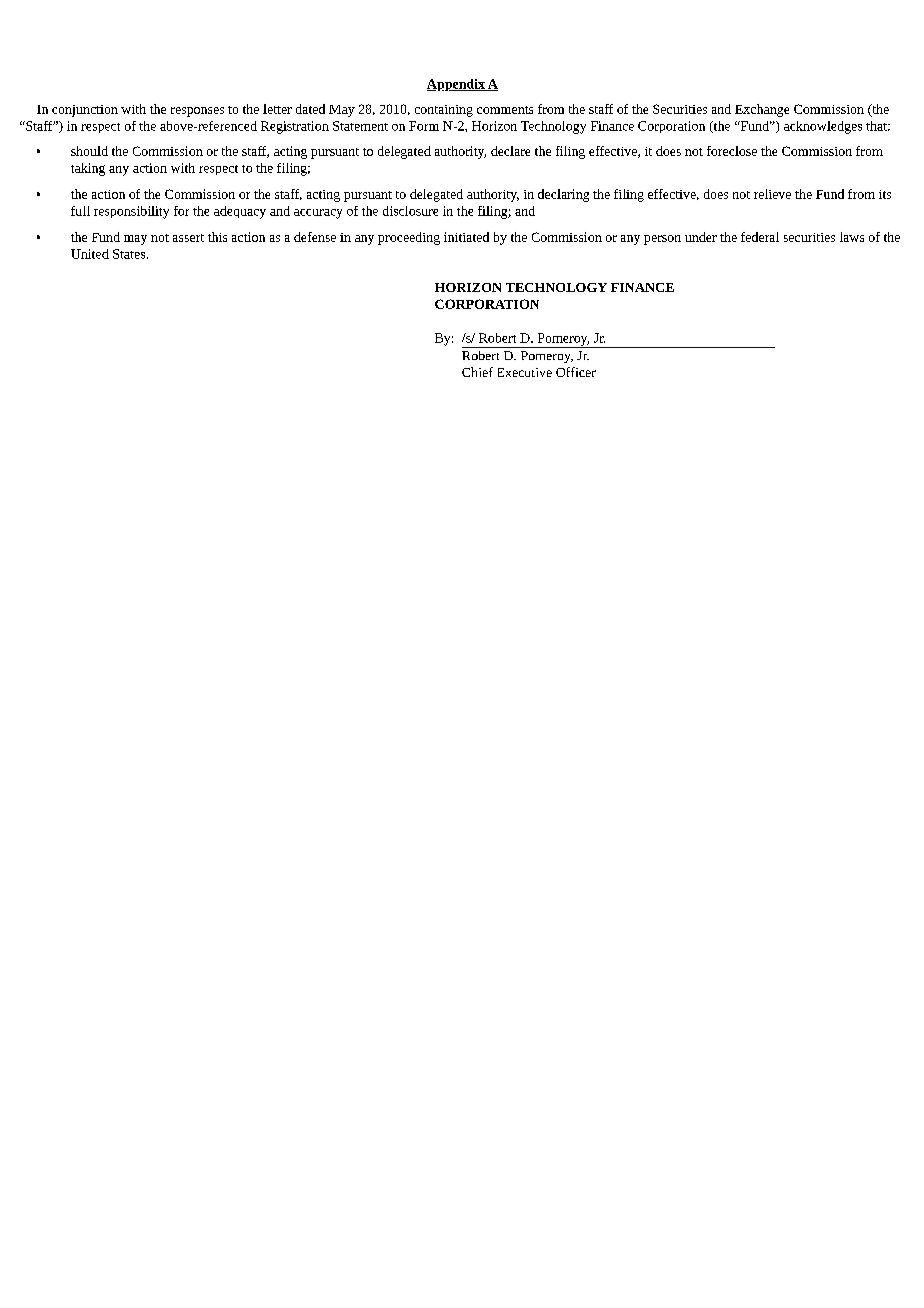 This screenshot has width=924, height=1308. What do you see at coordinates (762, 110) in the screenshot?
I see `Exchange` at bounding box center [762, 110].
